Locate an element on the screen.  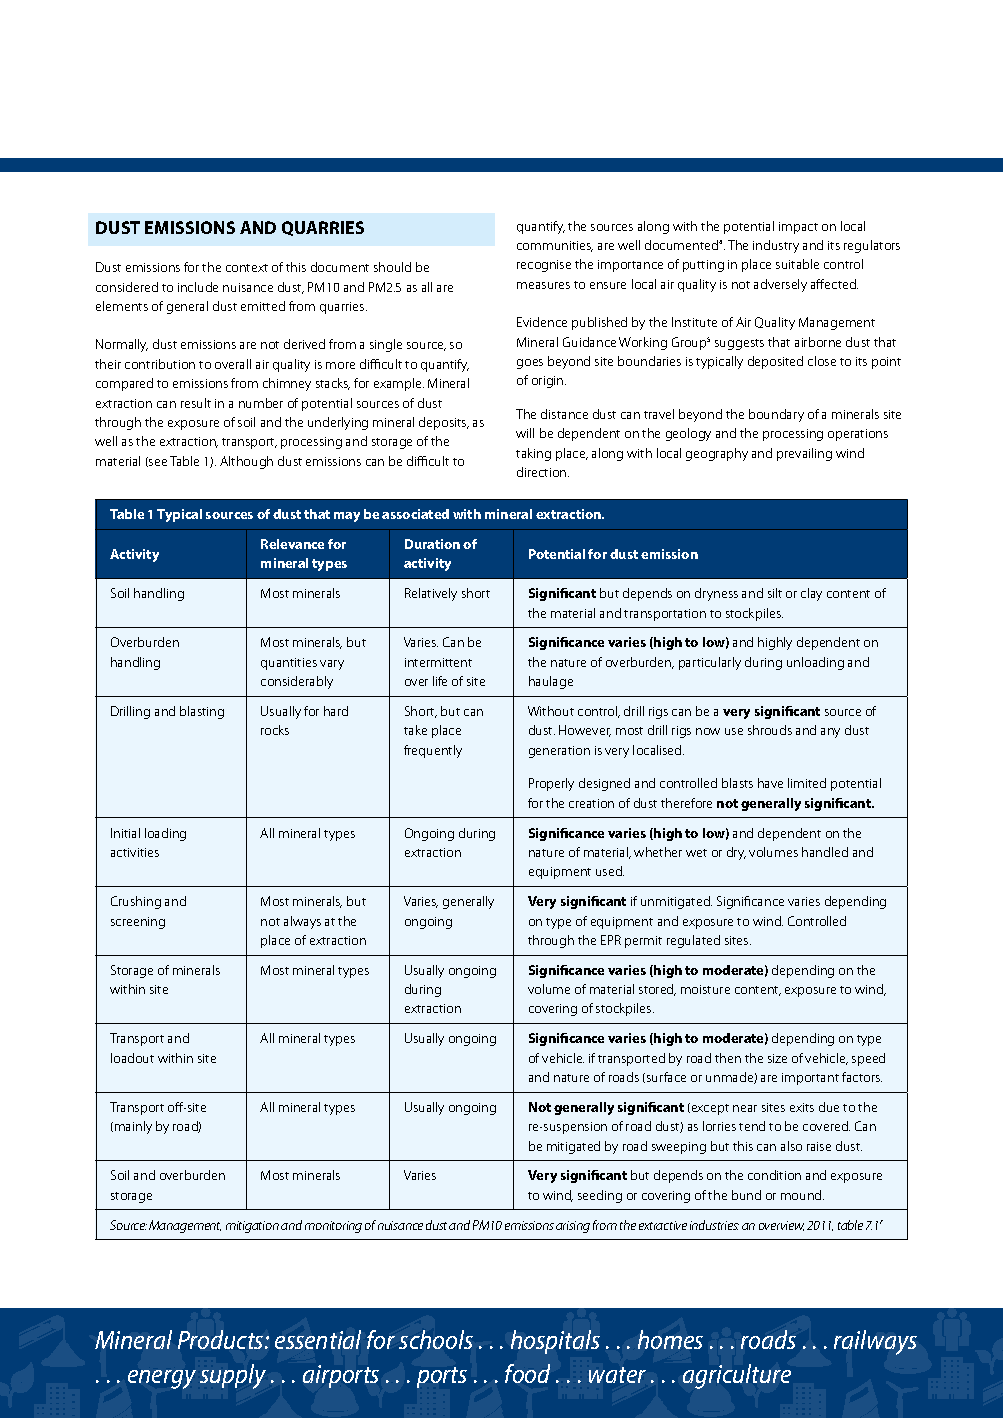
loadout is located at coordinates (132, 1058).
